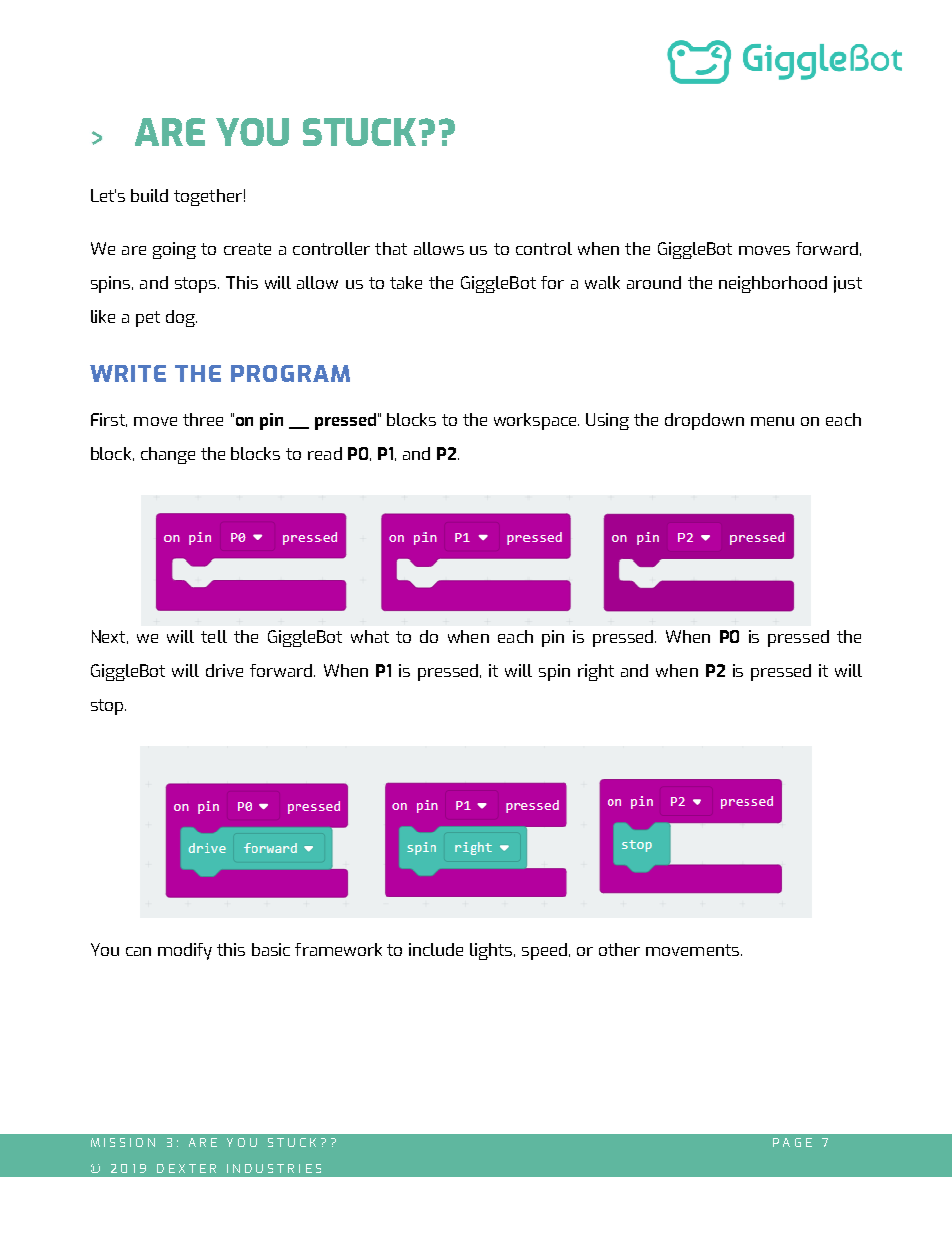 The width and height of the document is (952, 1233). Describe the element at coordinates (370, 636) in the document. I see `what` at that location.
